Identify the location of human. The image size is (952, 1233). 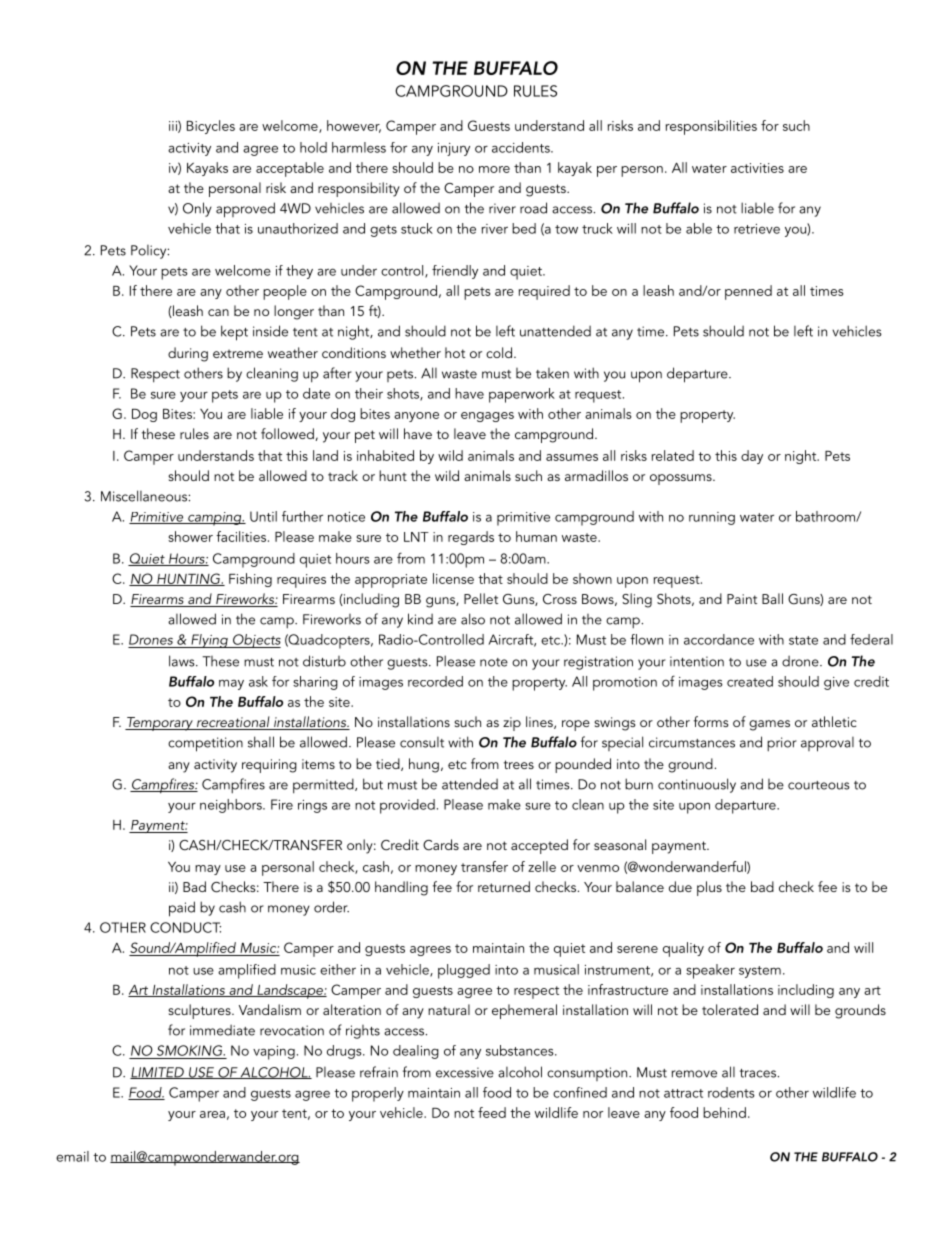
(536, 536).
